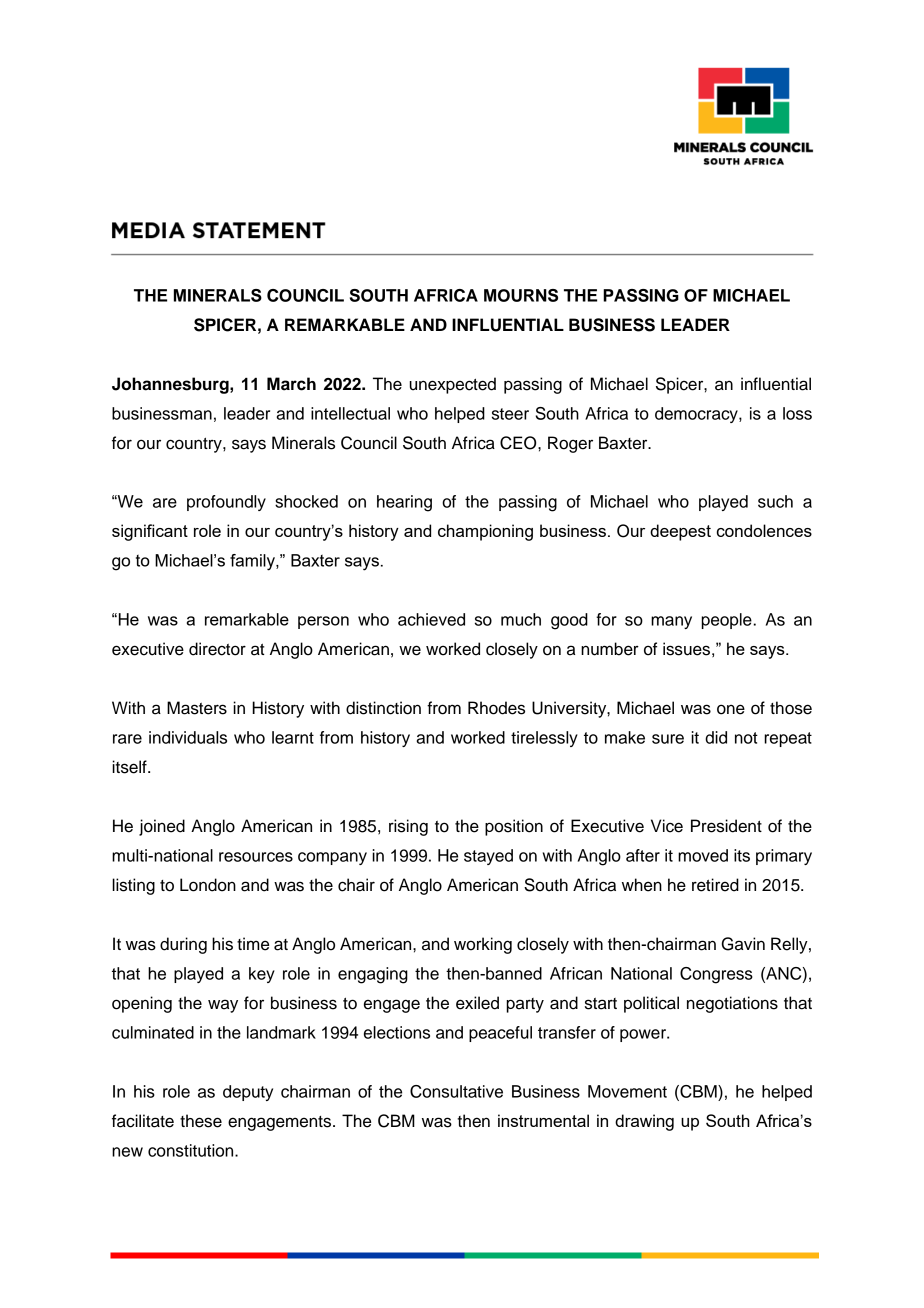 The height and width of the screenshot is (1308, 924). Describe the element at coordinates (171, 385) in the screenshot. I see `Johannesburg` at that location.
